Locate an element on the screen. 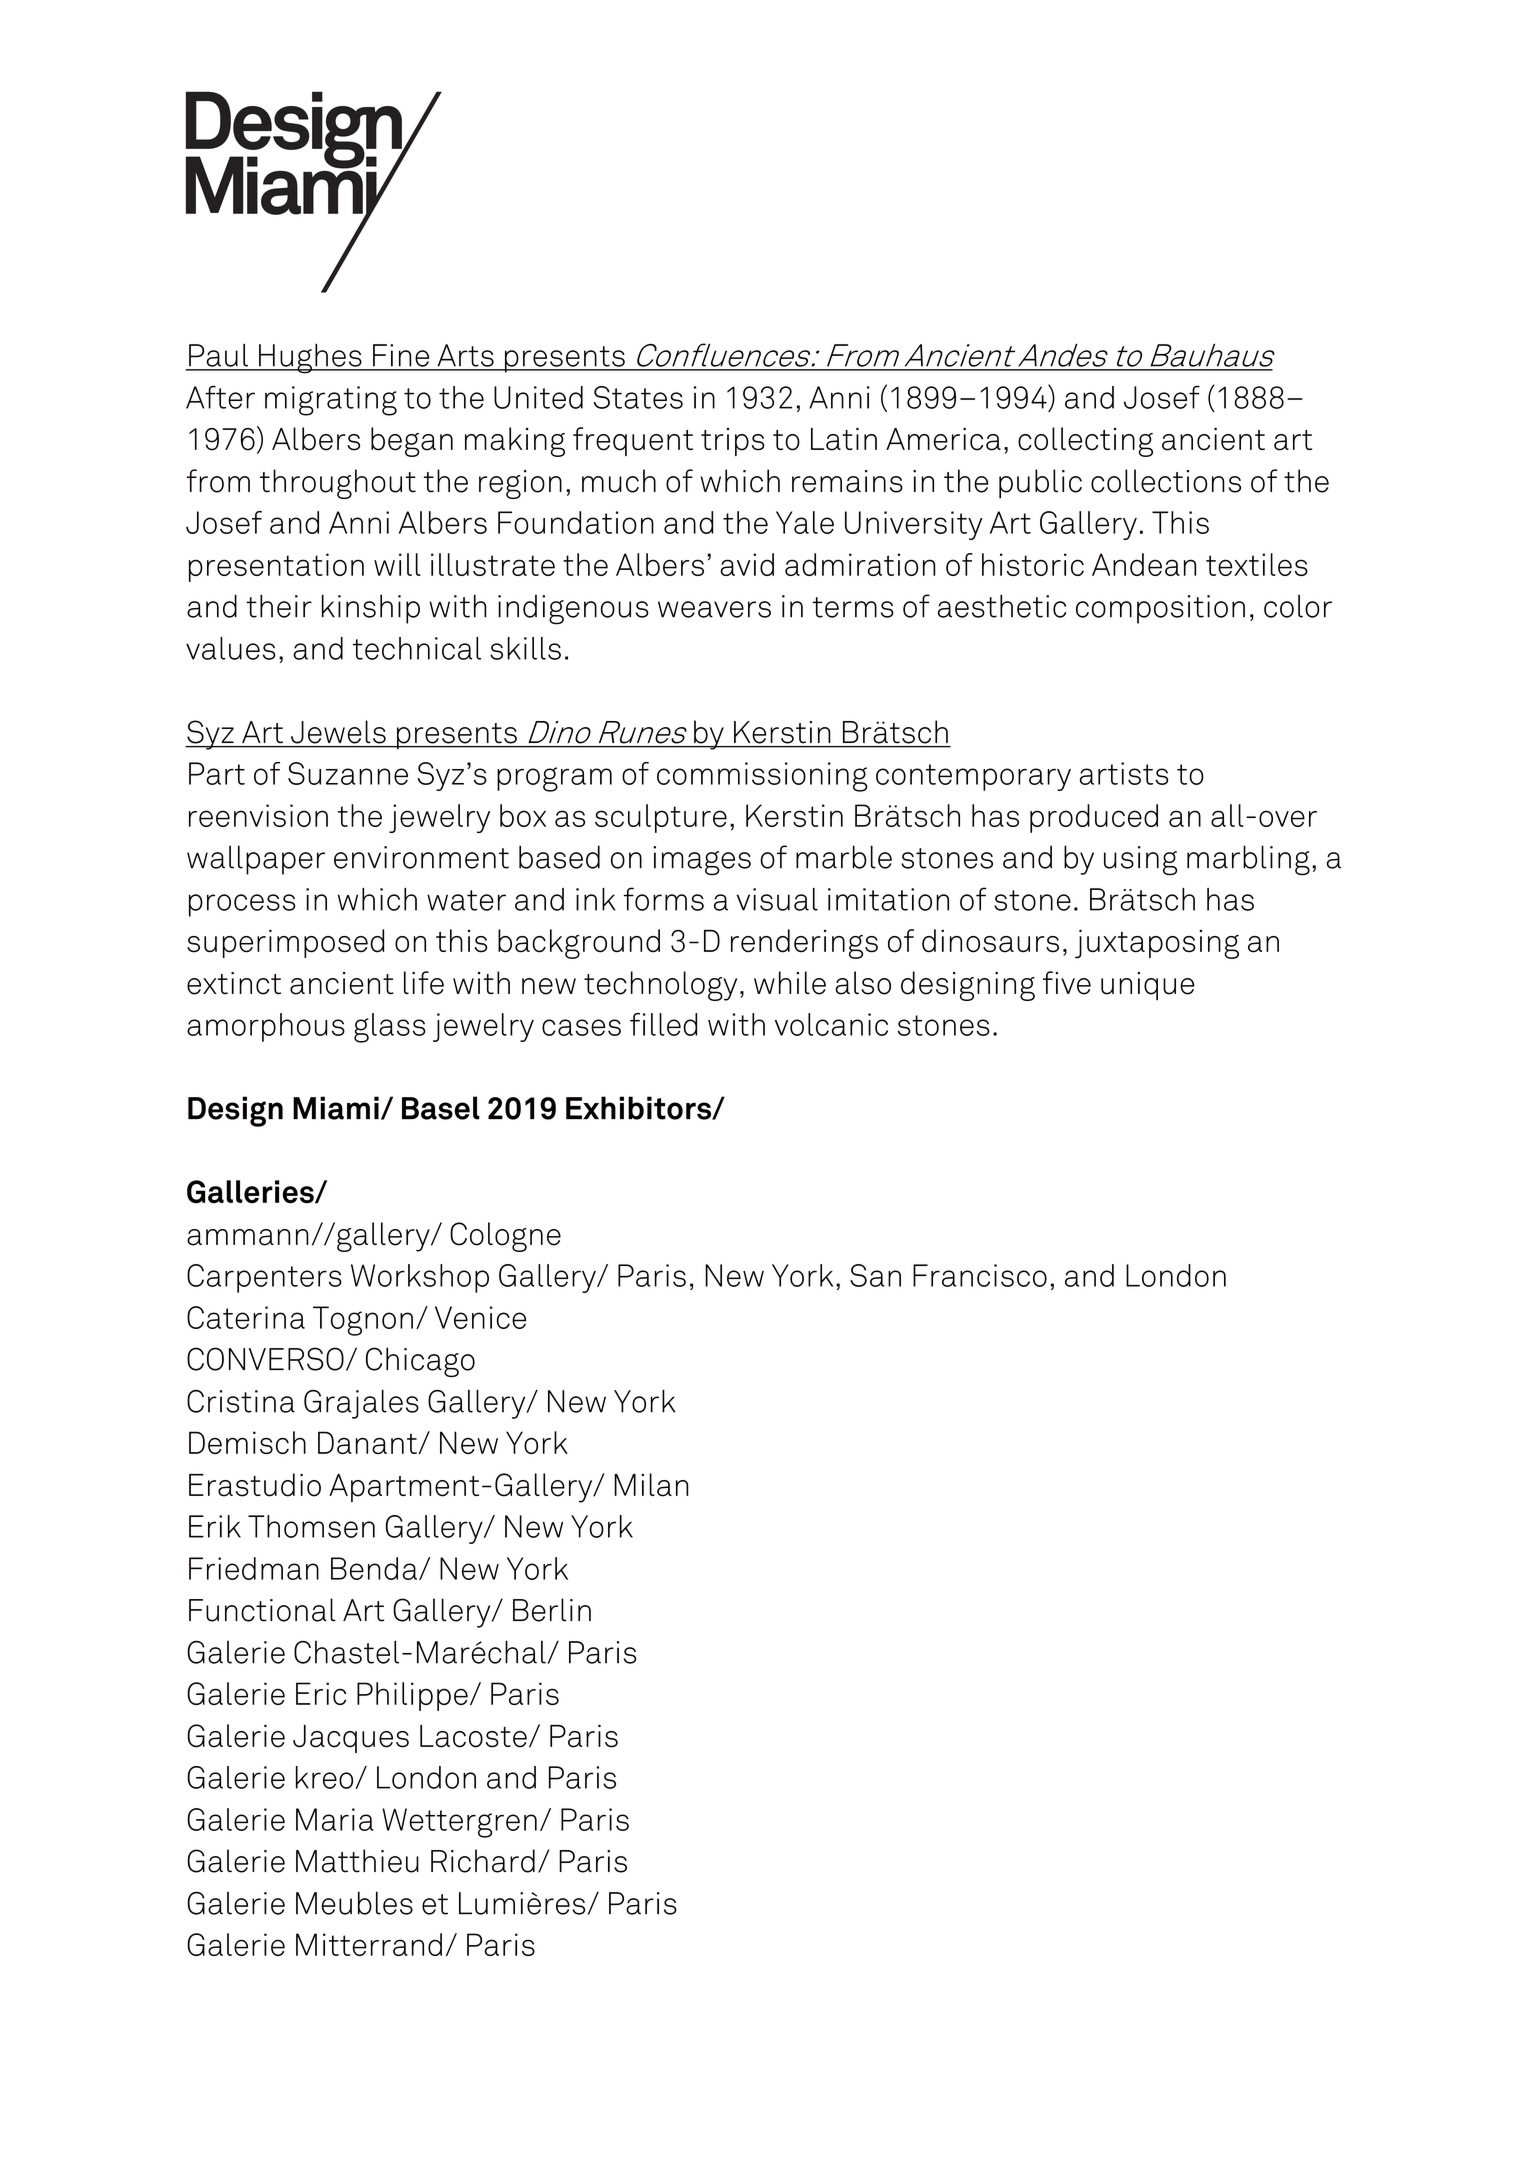  collecting is located at coordinates (1085, 442).
